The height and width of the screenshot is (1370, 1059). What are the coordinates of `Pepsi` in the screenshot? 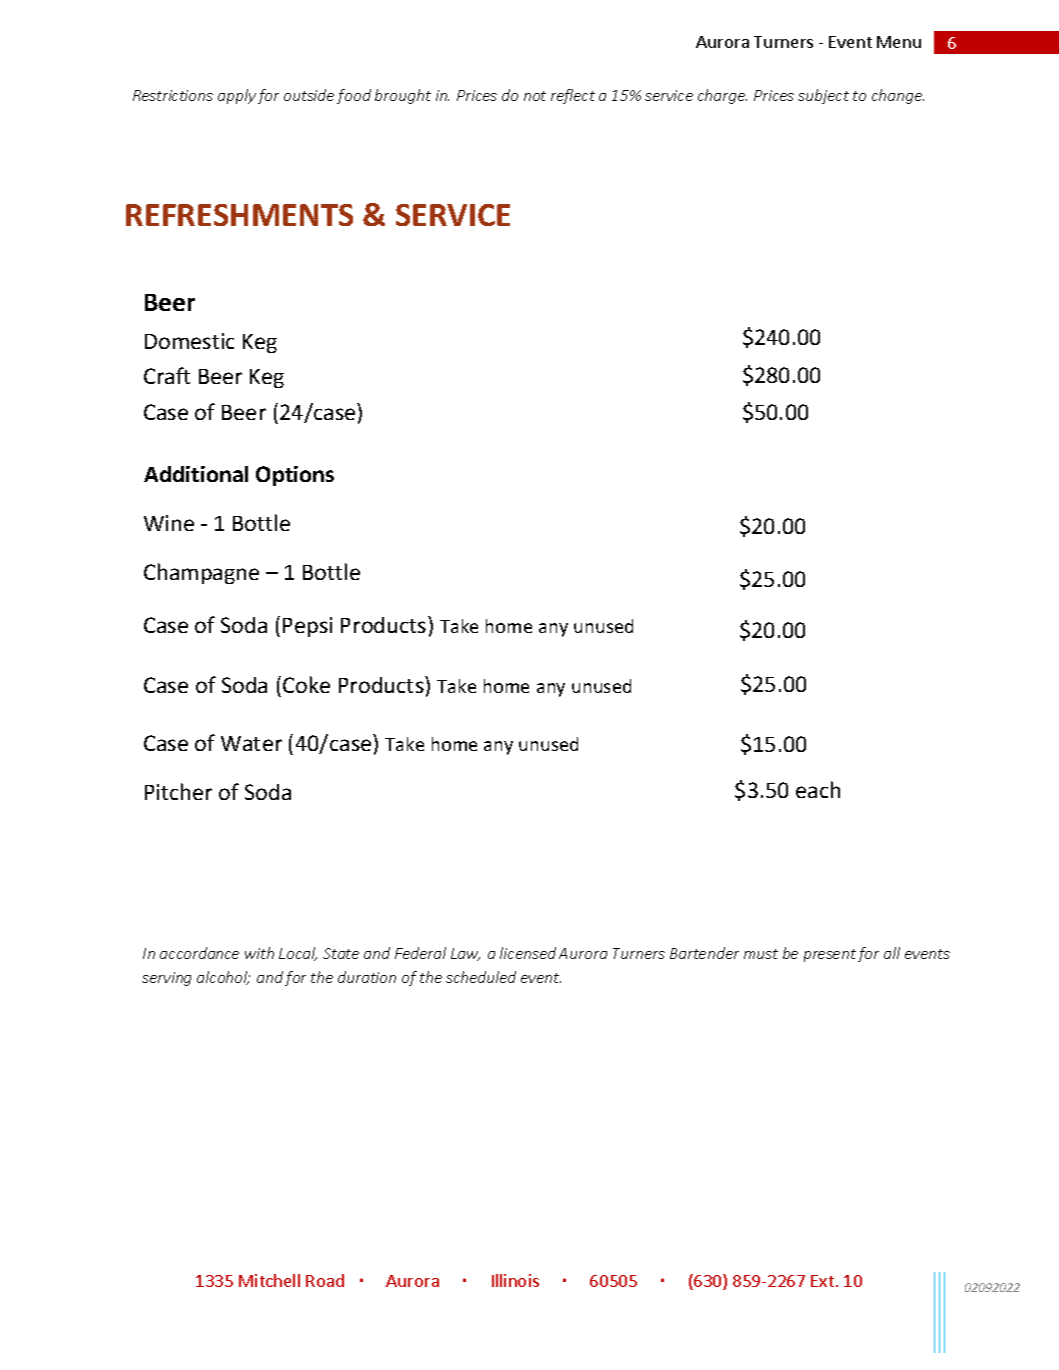 It's located at (307, 627).
